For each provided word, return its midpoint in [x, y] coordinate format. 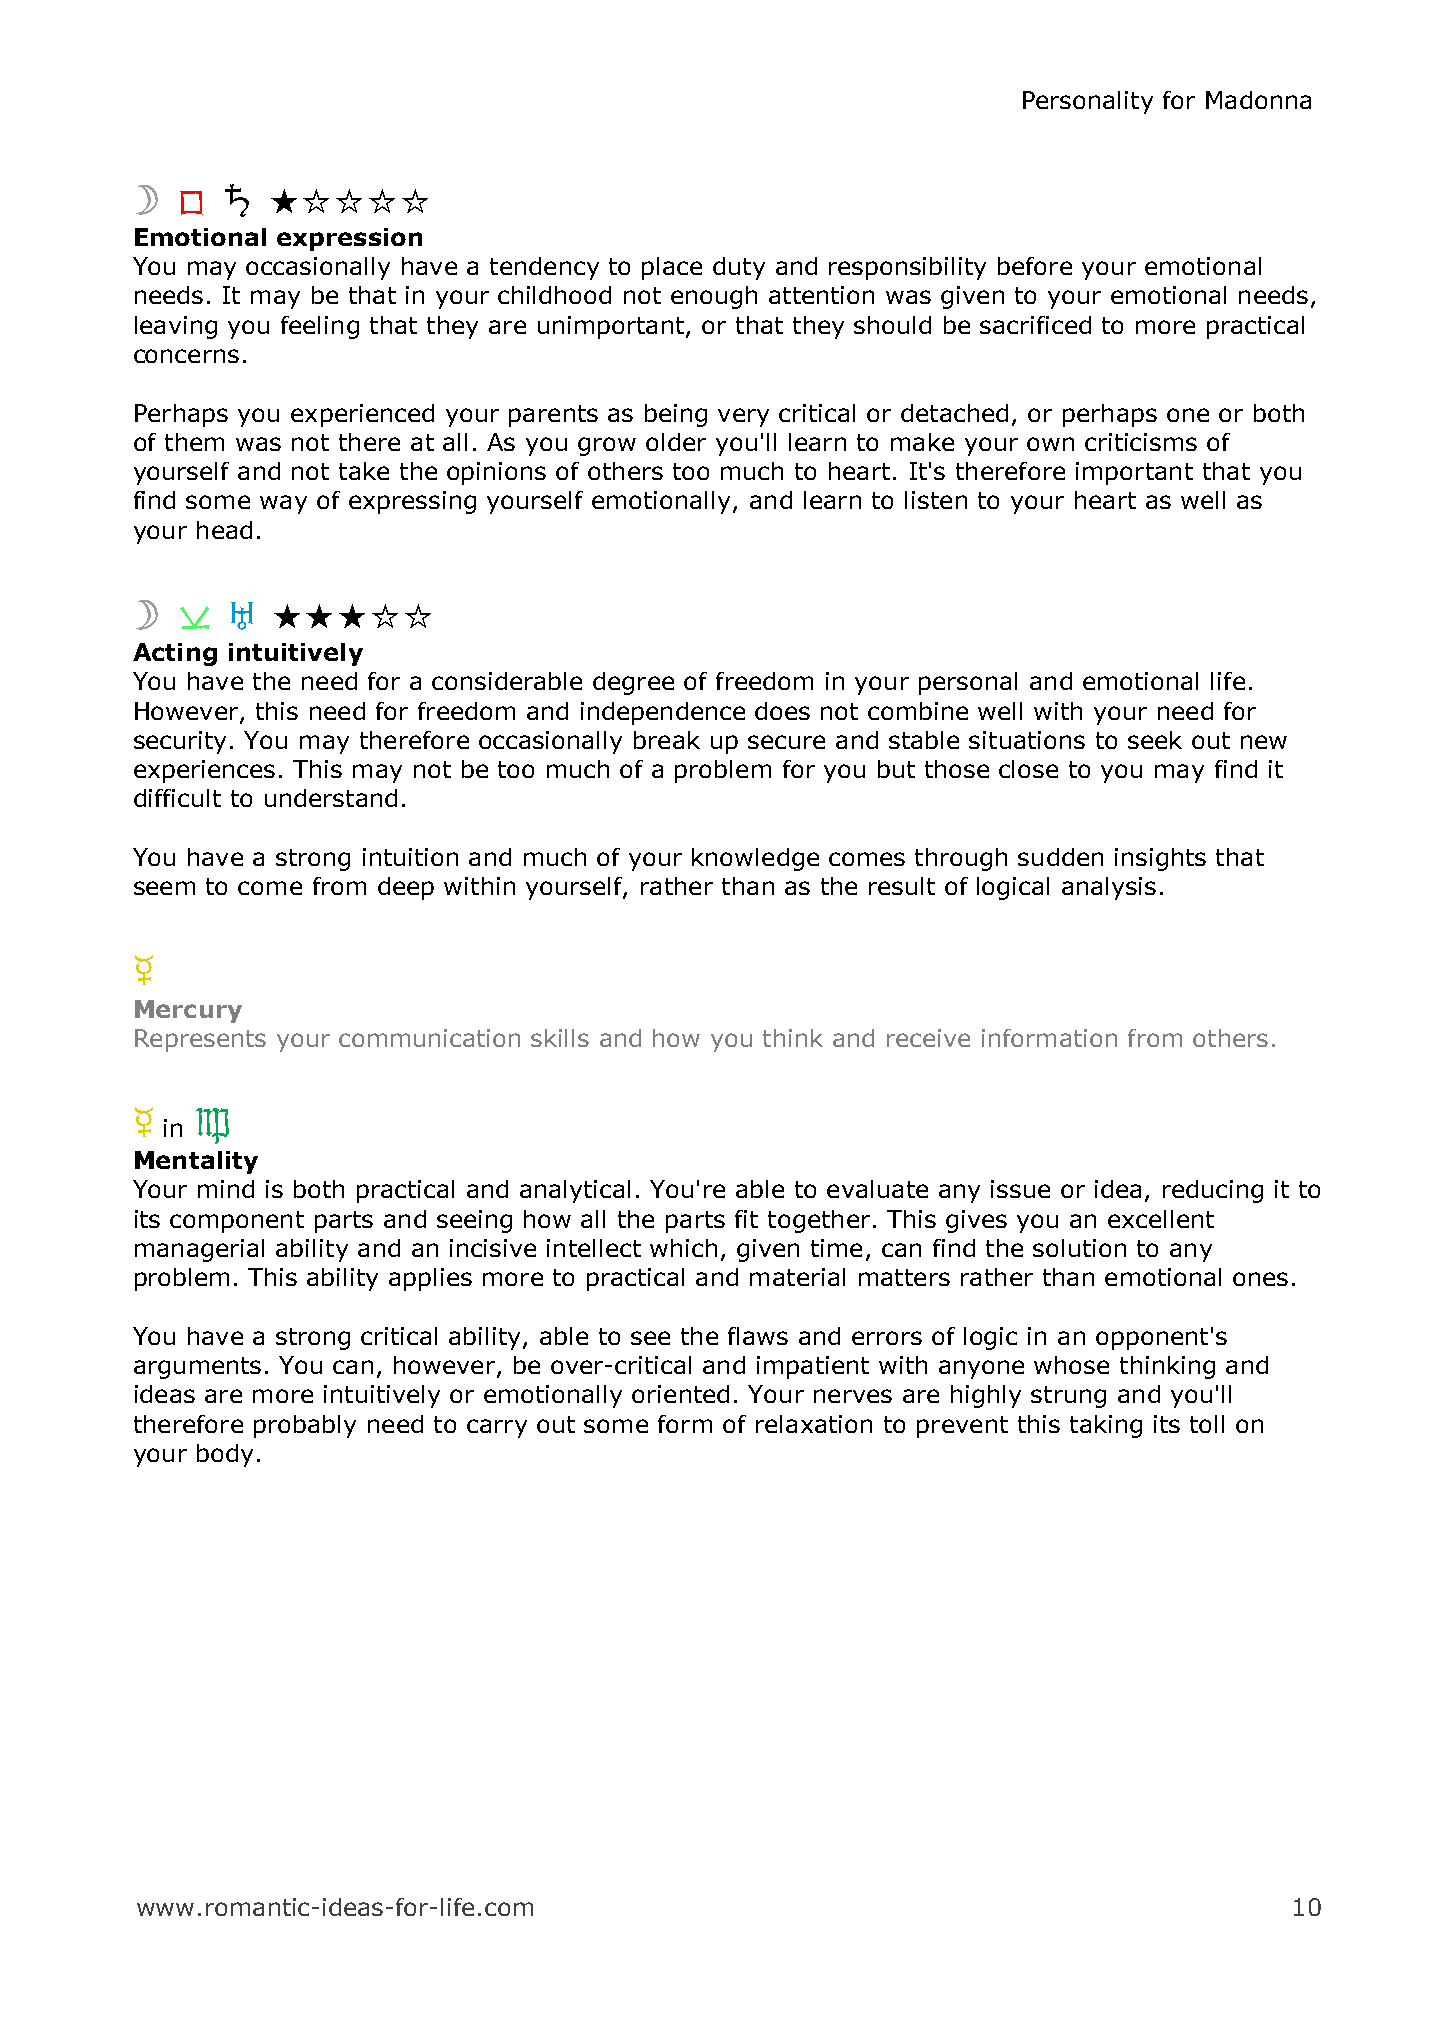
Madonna [1258, 100]
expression [349, 239]
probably [305, 1426]
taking [1106, 1426]
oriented [680, 1394]
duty [739, 268]
